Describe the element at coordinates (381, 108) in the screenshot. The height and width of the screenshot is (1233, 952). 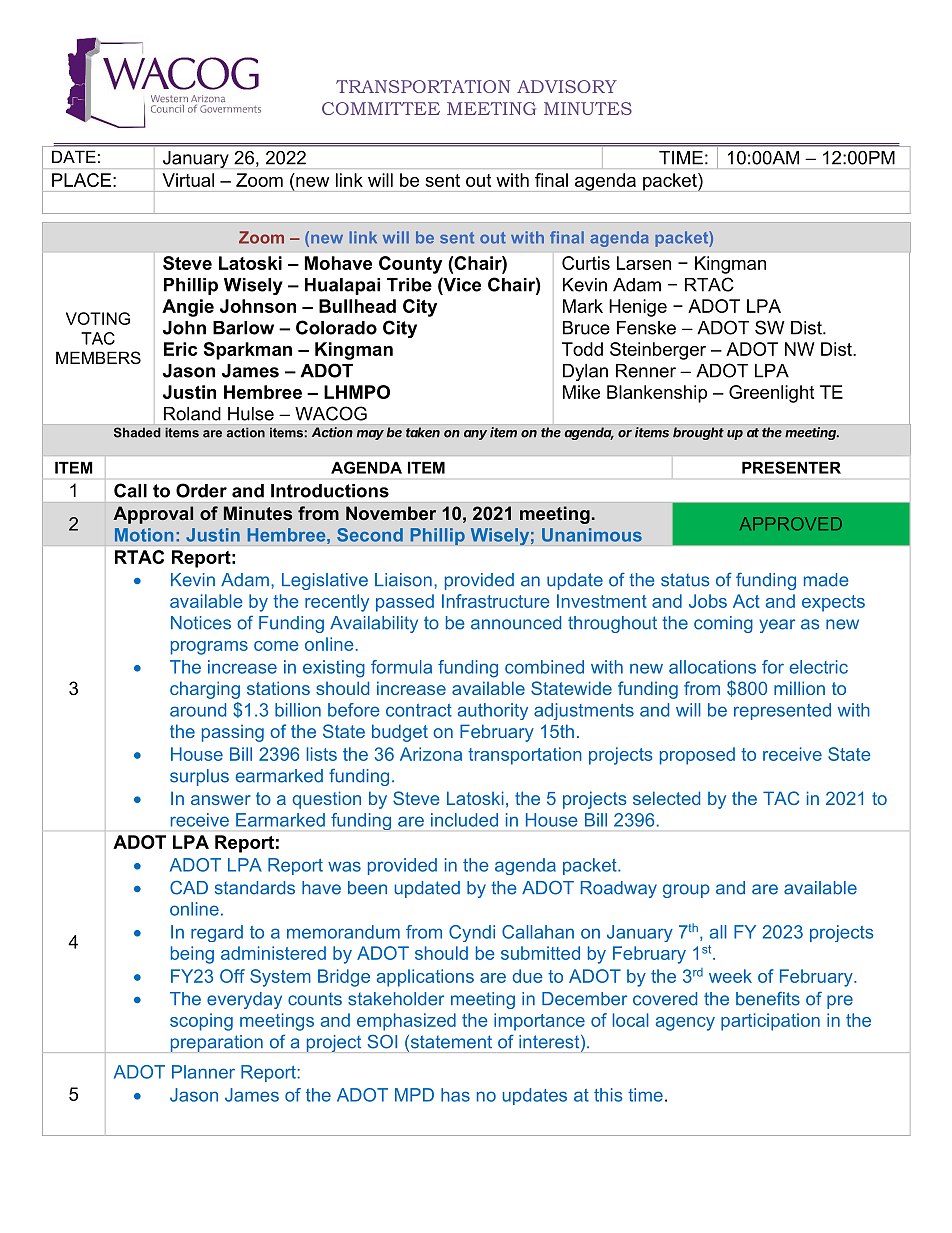
I see `COMMITTEE` at that location.
